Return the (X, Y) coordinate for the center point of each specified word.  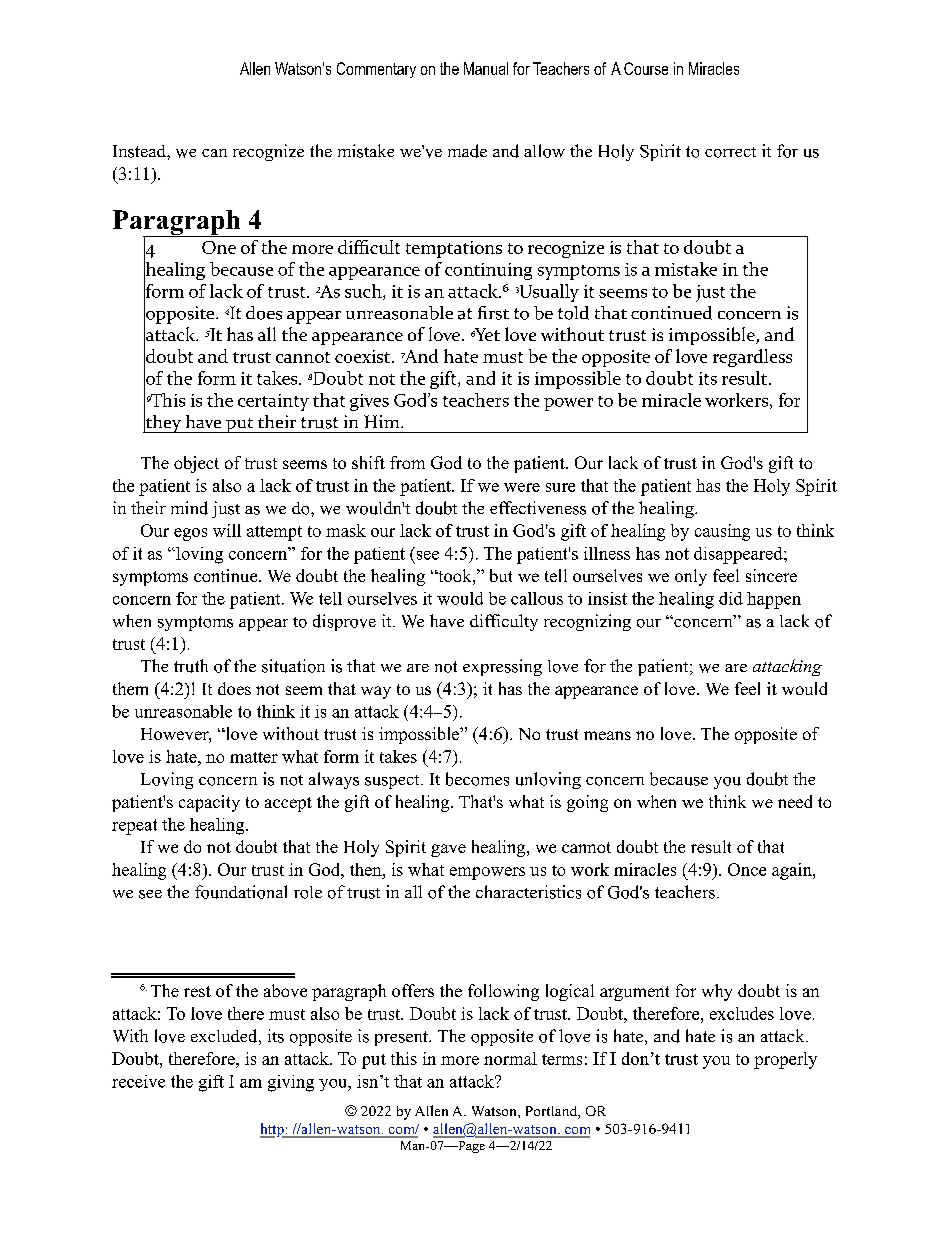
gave (448, 850)
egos (190, 534)
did (731, 598)
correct (730, 152)
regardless (752, 358)
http (273, 1130)
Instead (140, 151)
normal (510, 1058)
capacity (209, 803)
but (501, 575)
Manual (486, 68)
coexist (362, 356)
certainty (273, 402)
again (793, 871)
